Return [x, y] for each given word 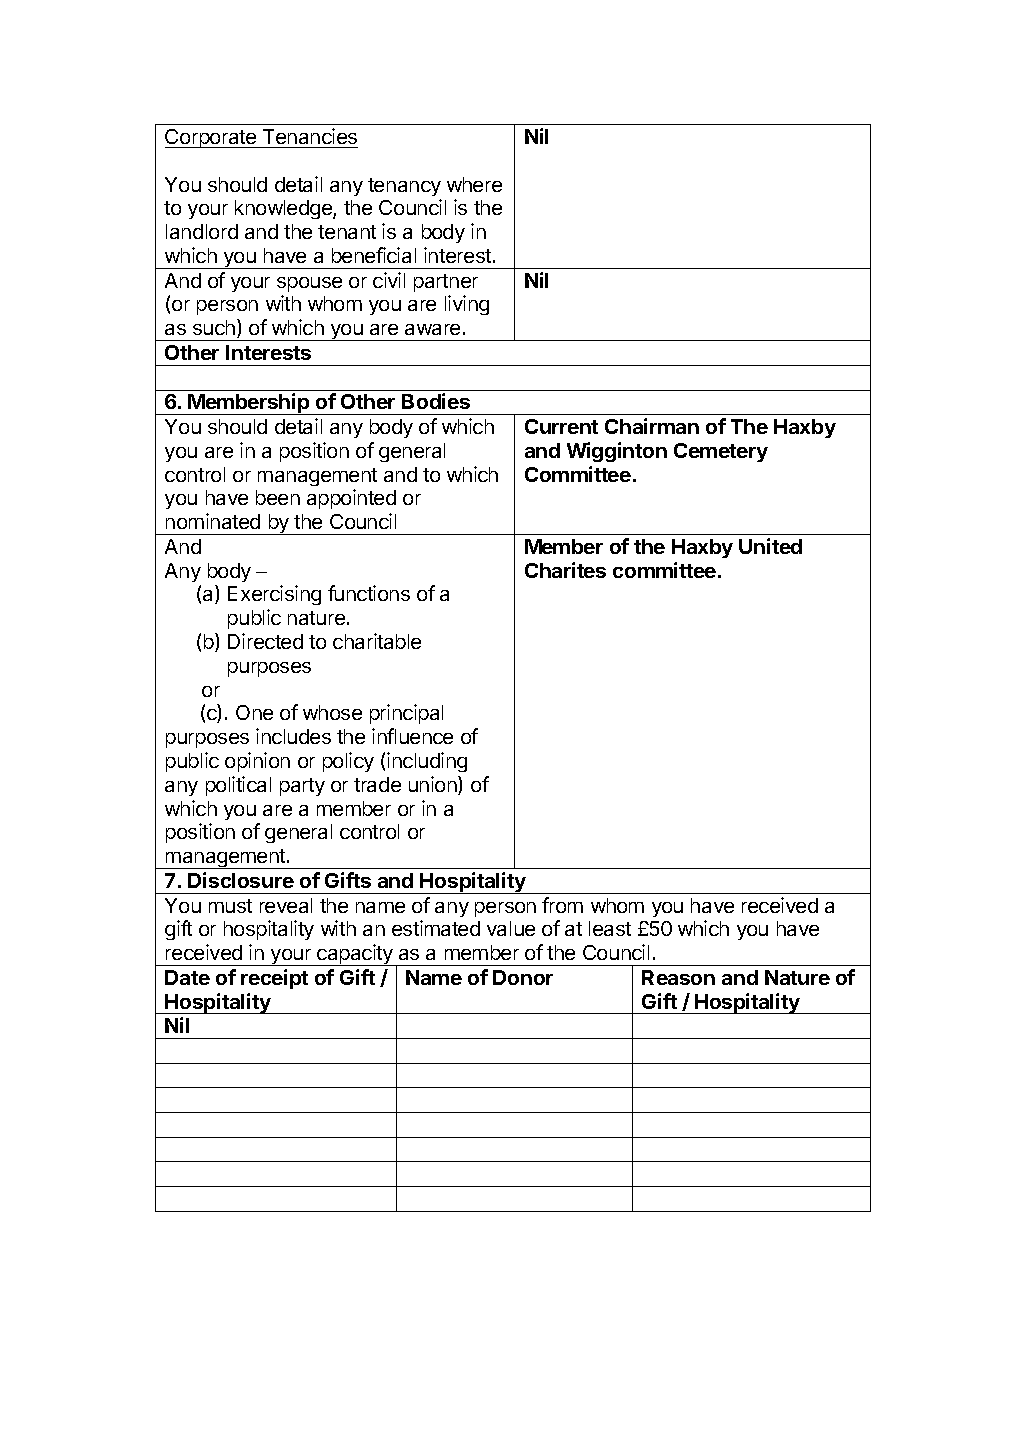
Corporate [212, 138]
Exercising [274, 595]
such [214, 327]
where [474, 184]
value [511, 928]
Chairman [652, 426]
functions [369, 593]
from [562, 905]
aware [432, 329]
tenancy [404, 187]
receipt [274, 979]
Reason [678, 977]
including [427, 762]
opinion [257, 762]
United [770, 546]
